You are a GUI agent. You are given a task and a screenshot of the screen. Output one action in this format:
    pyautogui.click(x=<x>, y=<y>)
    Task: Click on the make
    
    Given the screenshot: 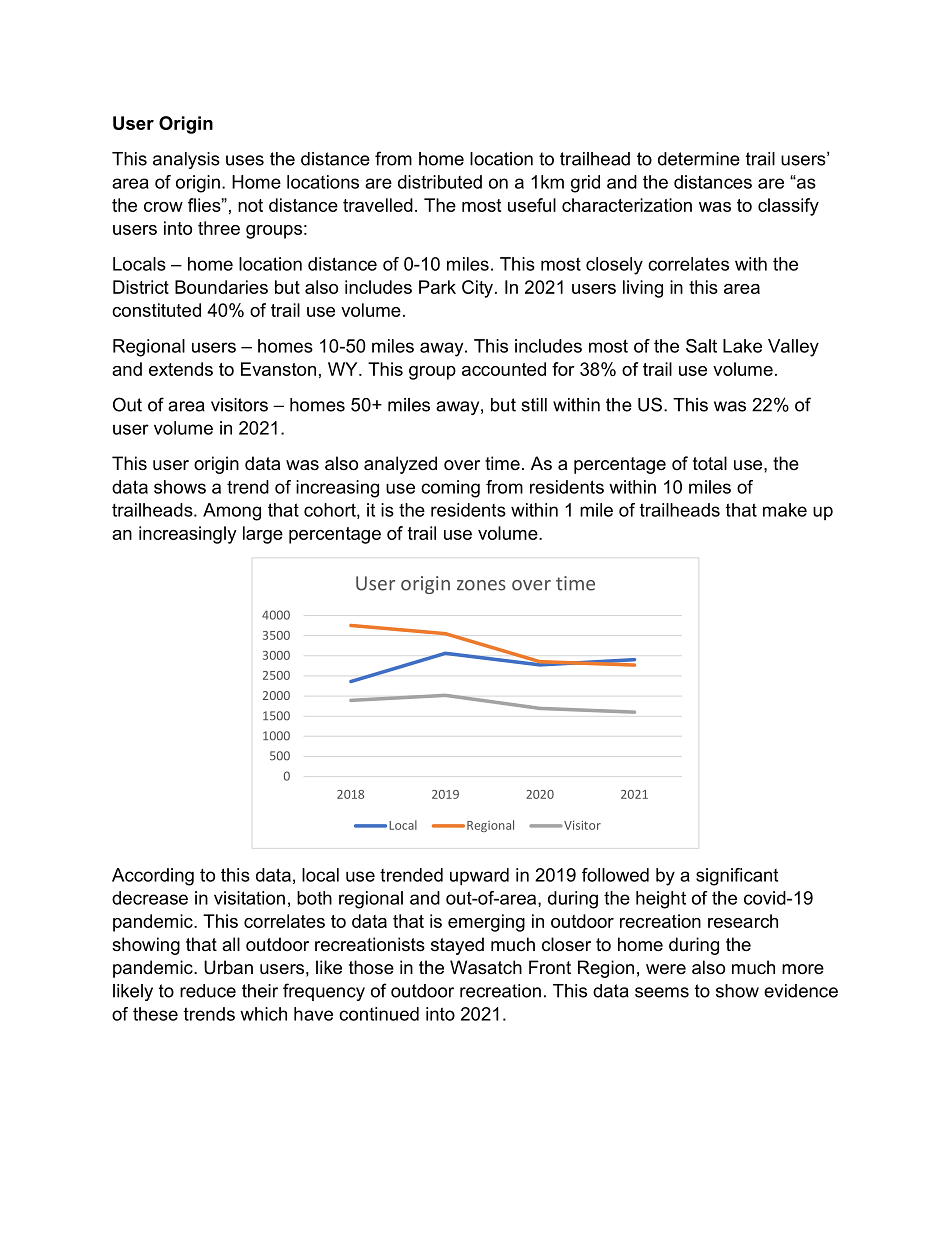 What is the action you would take?
    pyautogui.click(x=785, y=510)
